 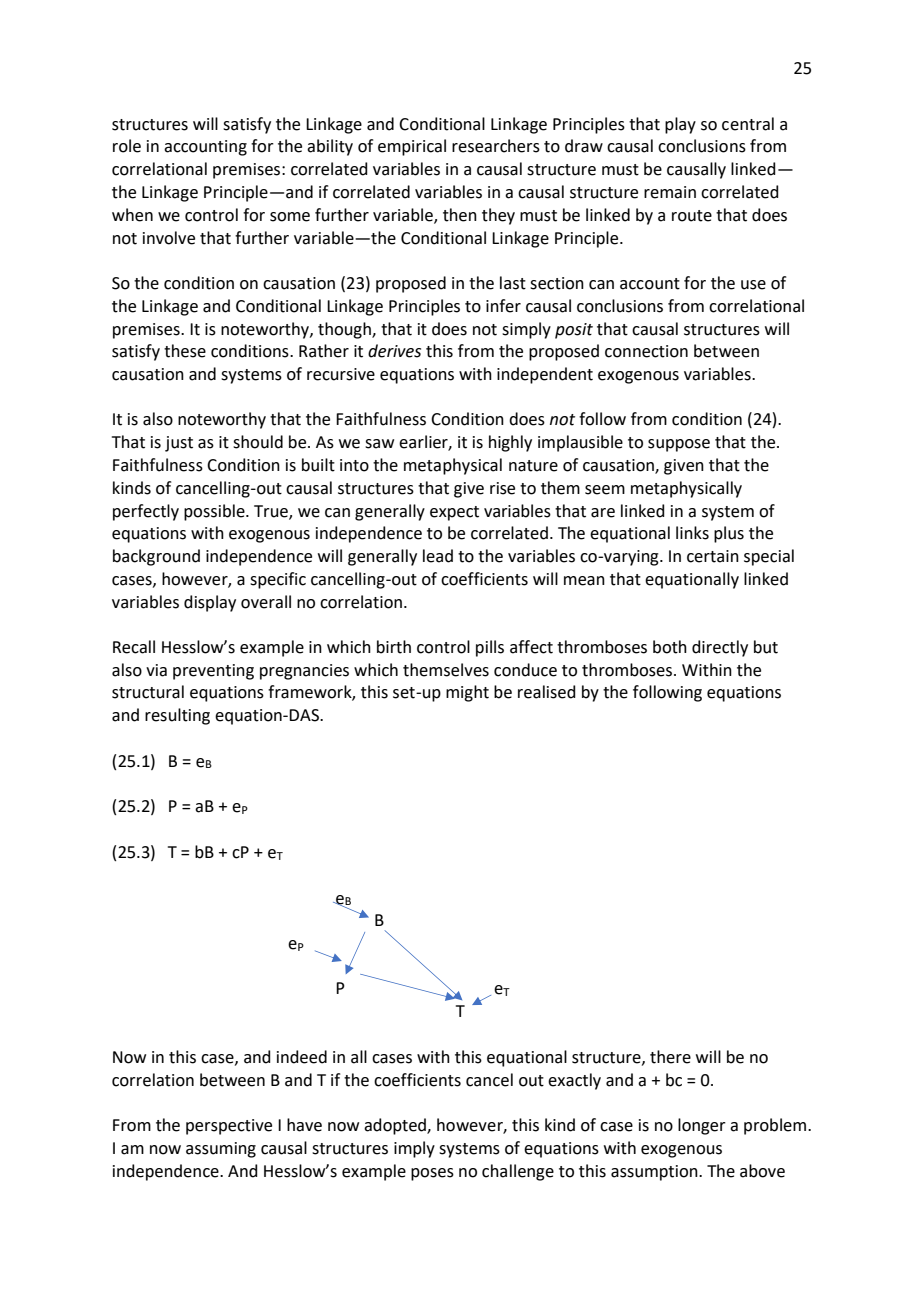 What do you see at coordinates (646, 351) in the document?
I see `connection` at bounding box center [646, 351].
